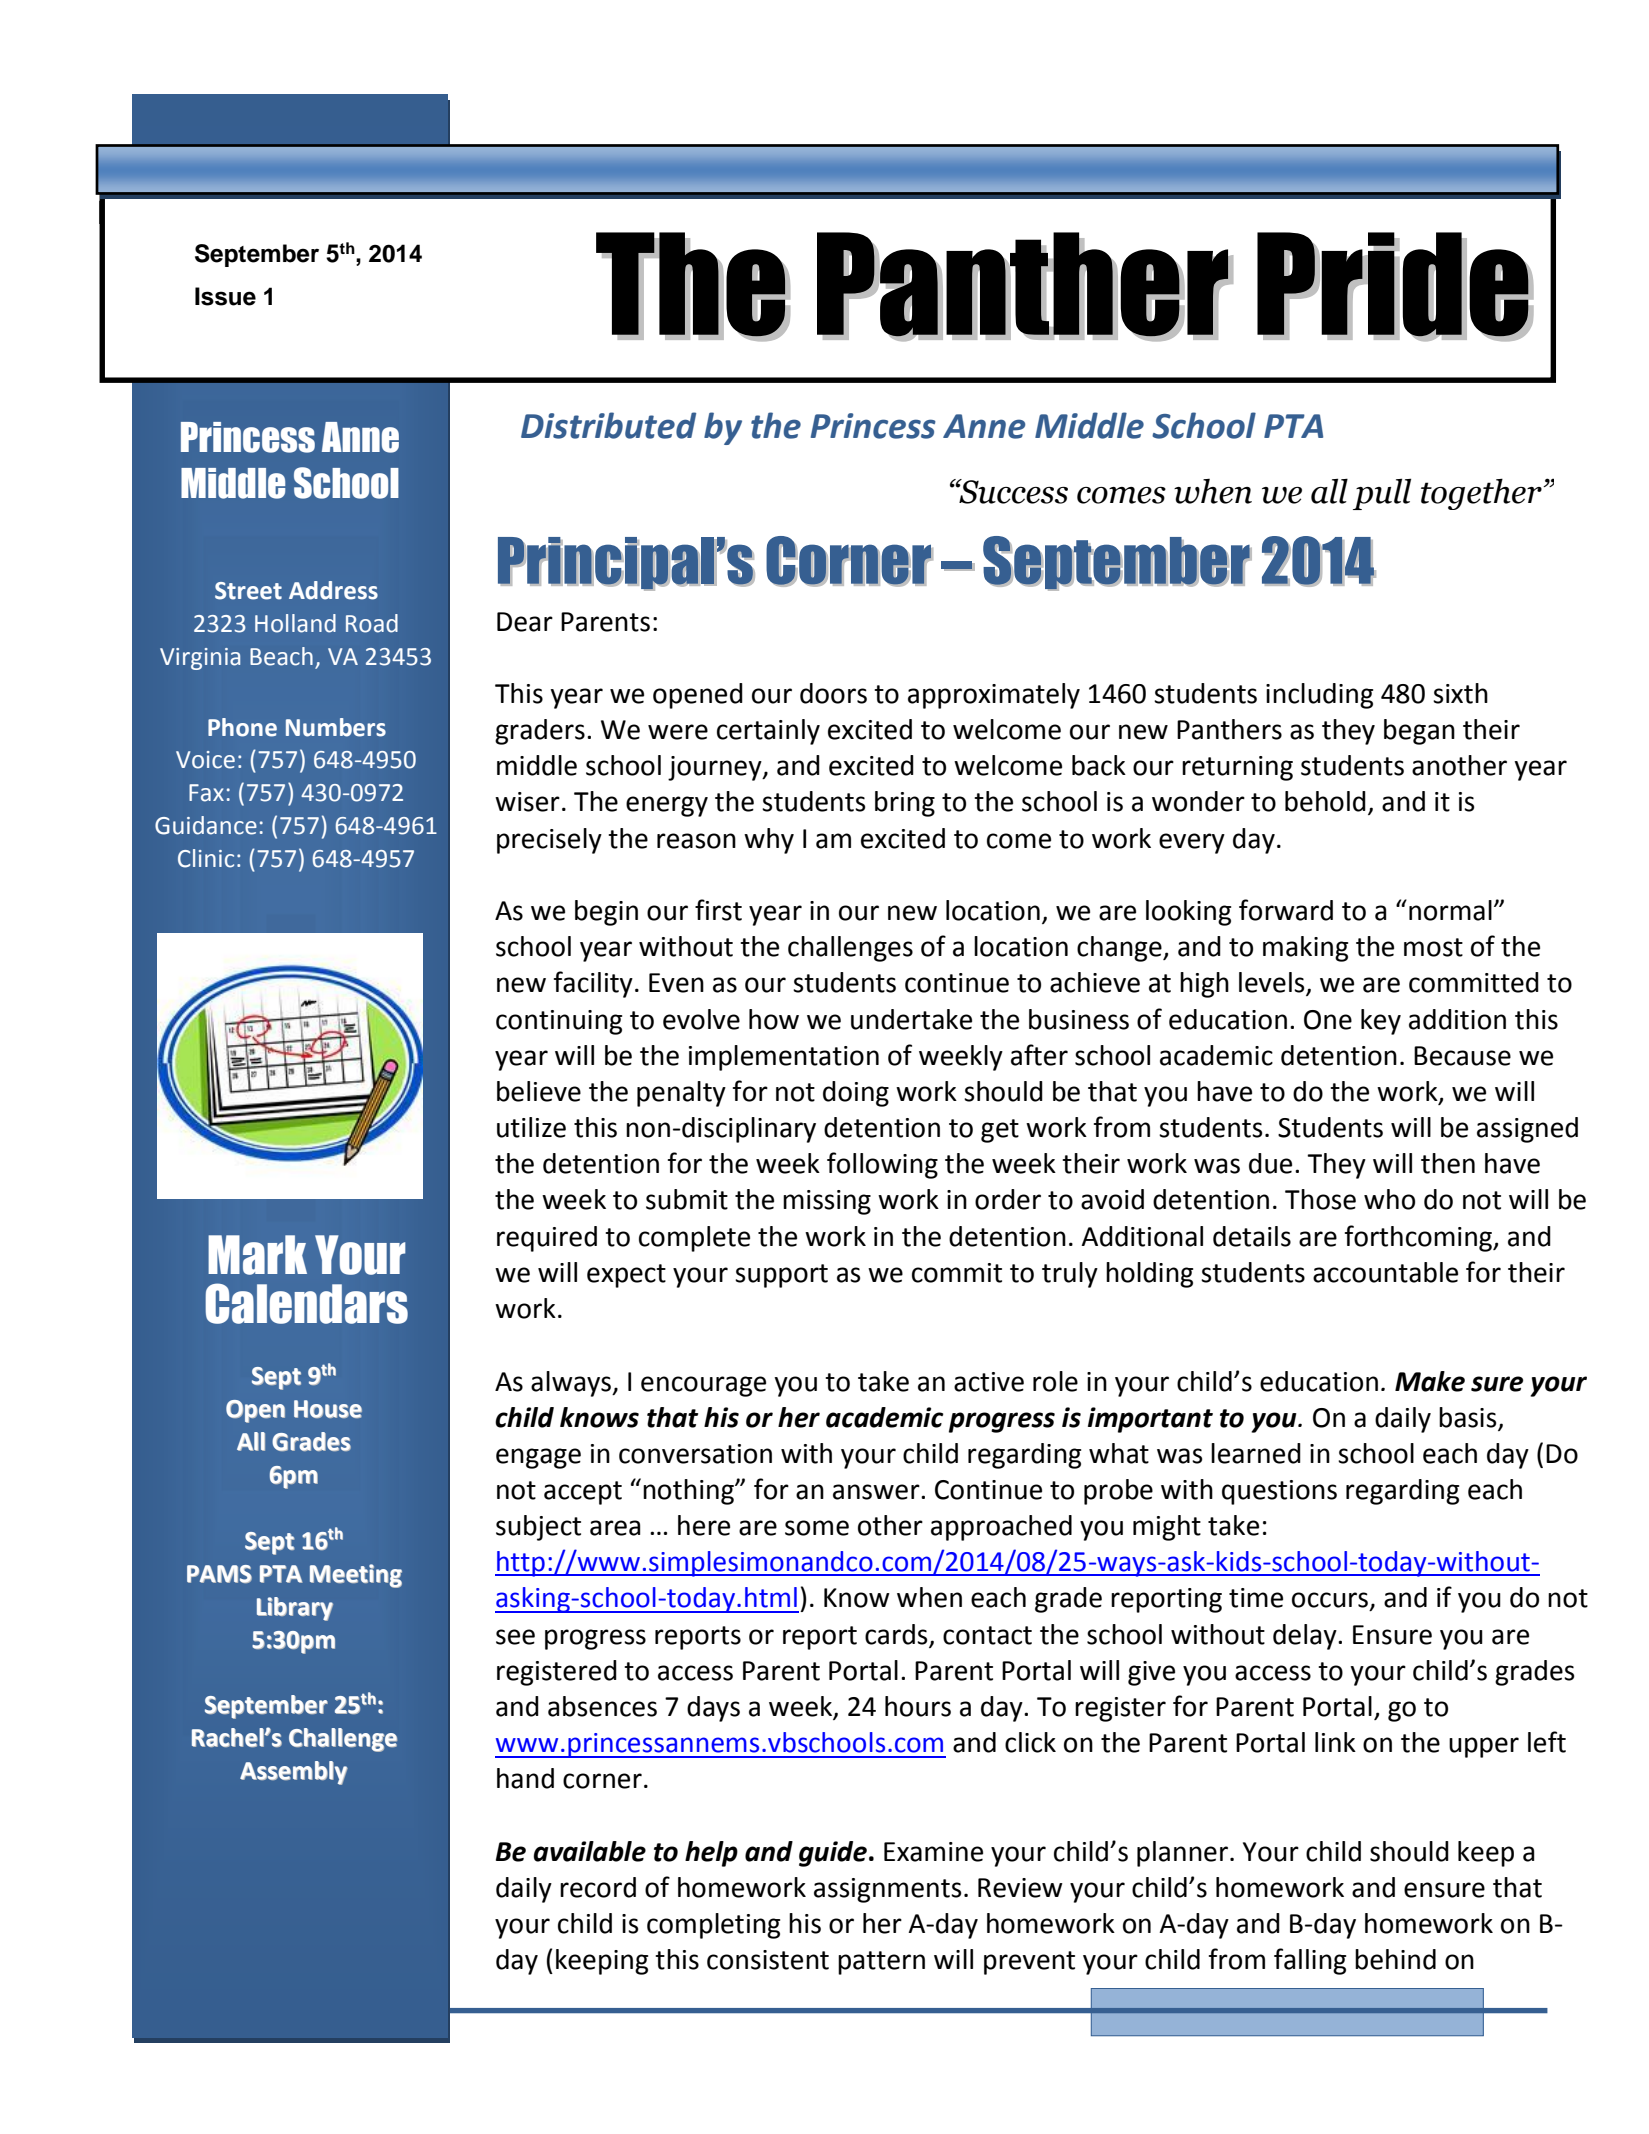 This screenshot has width=1649, height=2134. What do you see at coordinates (608, 425) in the screenshot?
I see `Distributed` at bounding box center [608, 425].
